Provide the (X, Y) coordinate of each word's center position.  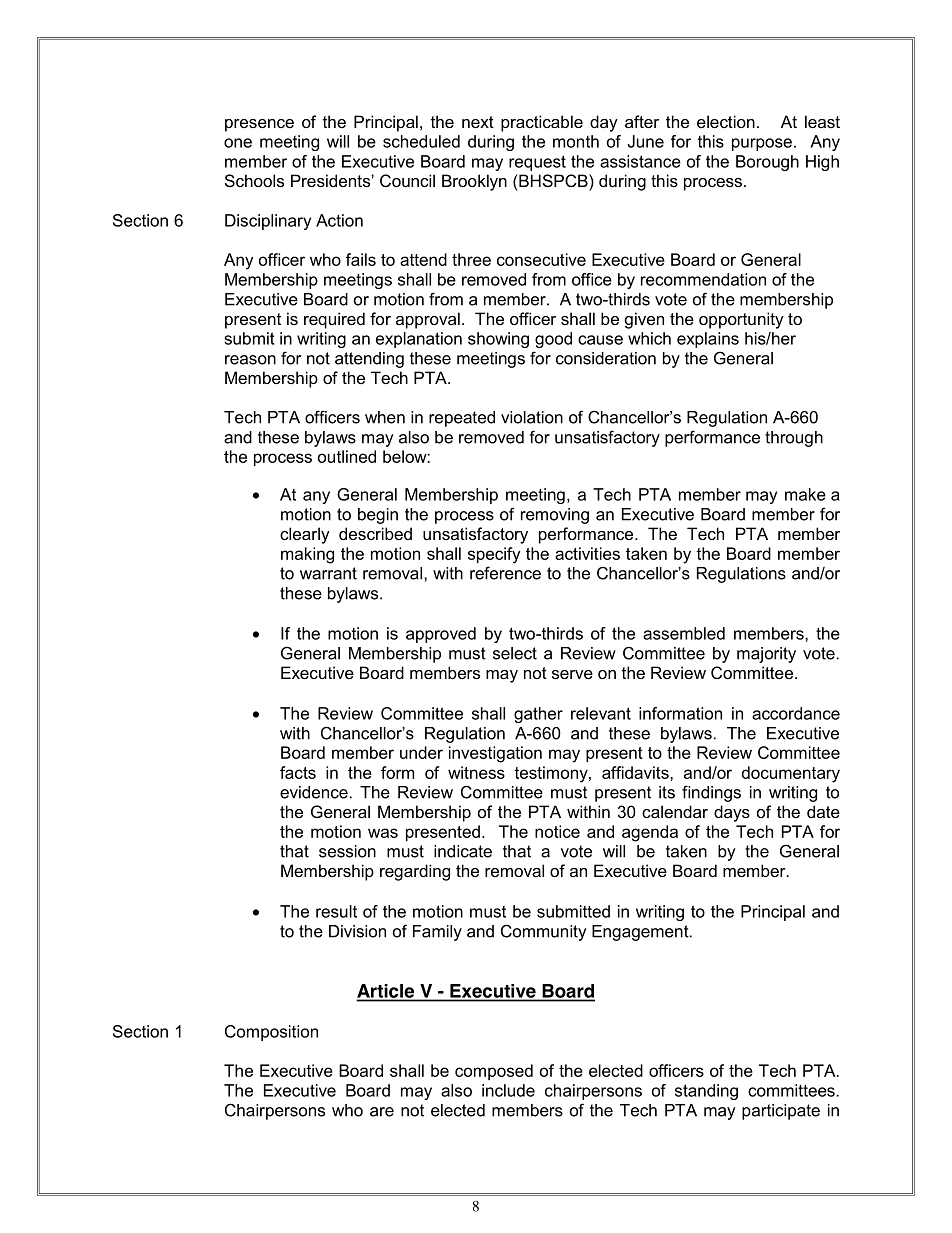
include (508, 1090)
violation (532, 417)
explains (708, 340)
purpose (762, 144)
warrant (328, 573)
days (732, 813)
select (515, 653)
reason (250, 360)
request (537, 163)
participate (781, 1112)
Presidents (331, 180)
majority (766, 655)
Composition (271, 1033)
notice (557, 831)
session (347, 851)
